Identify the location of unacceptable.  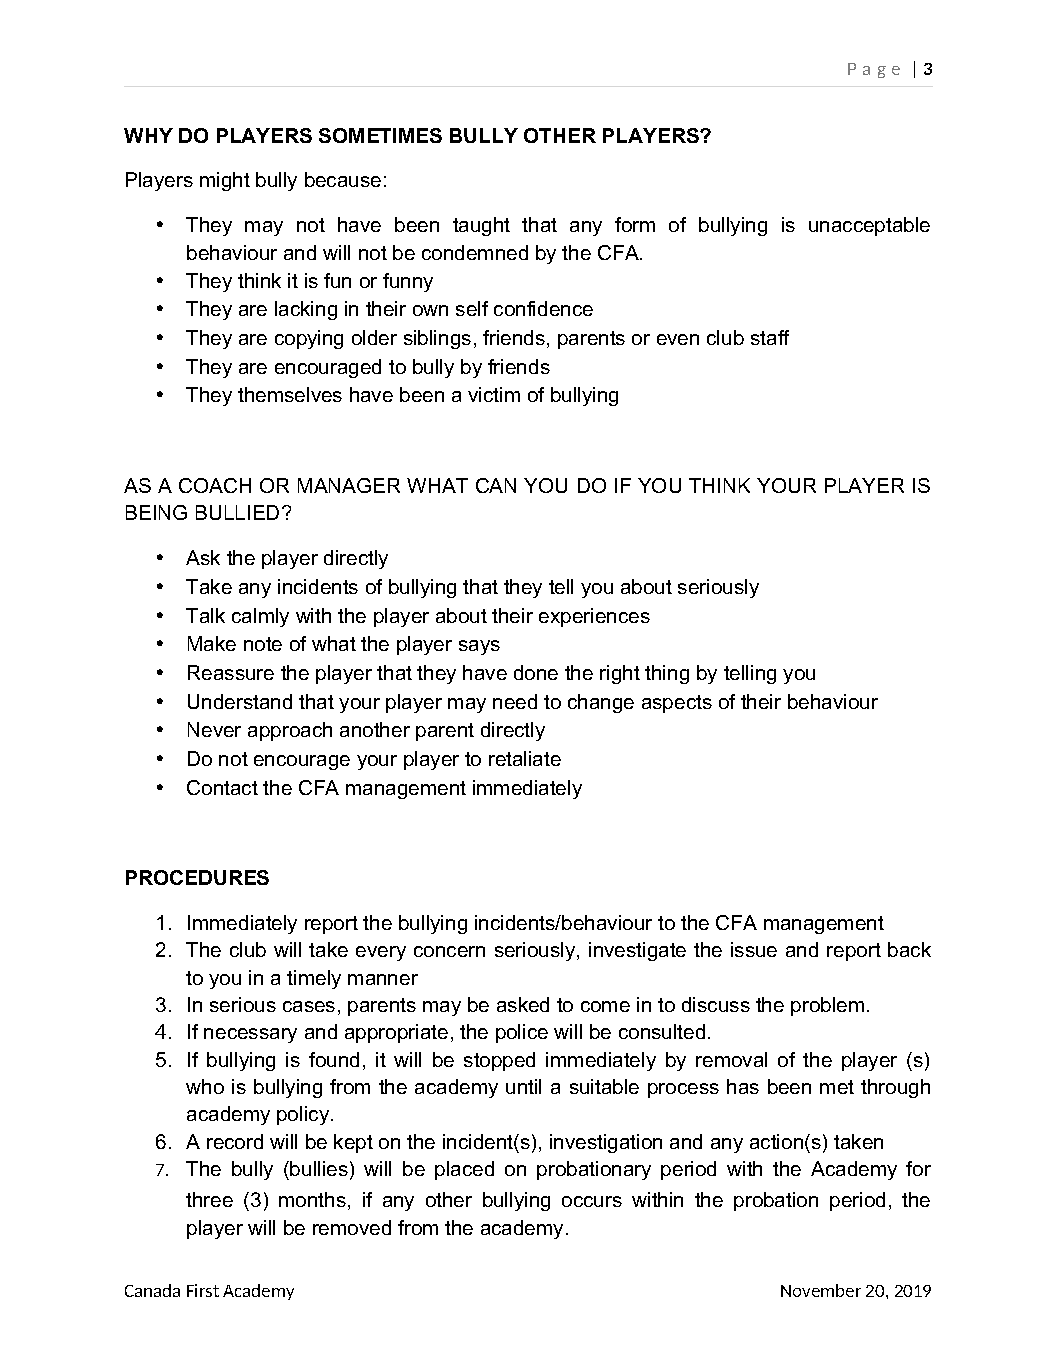
(869, 226).
